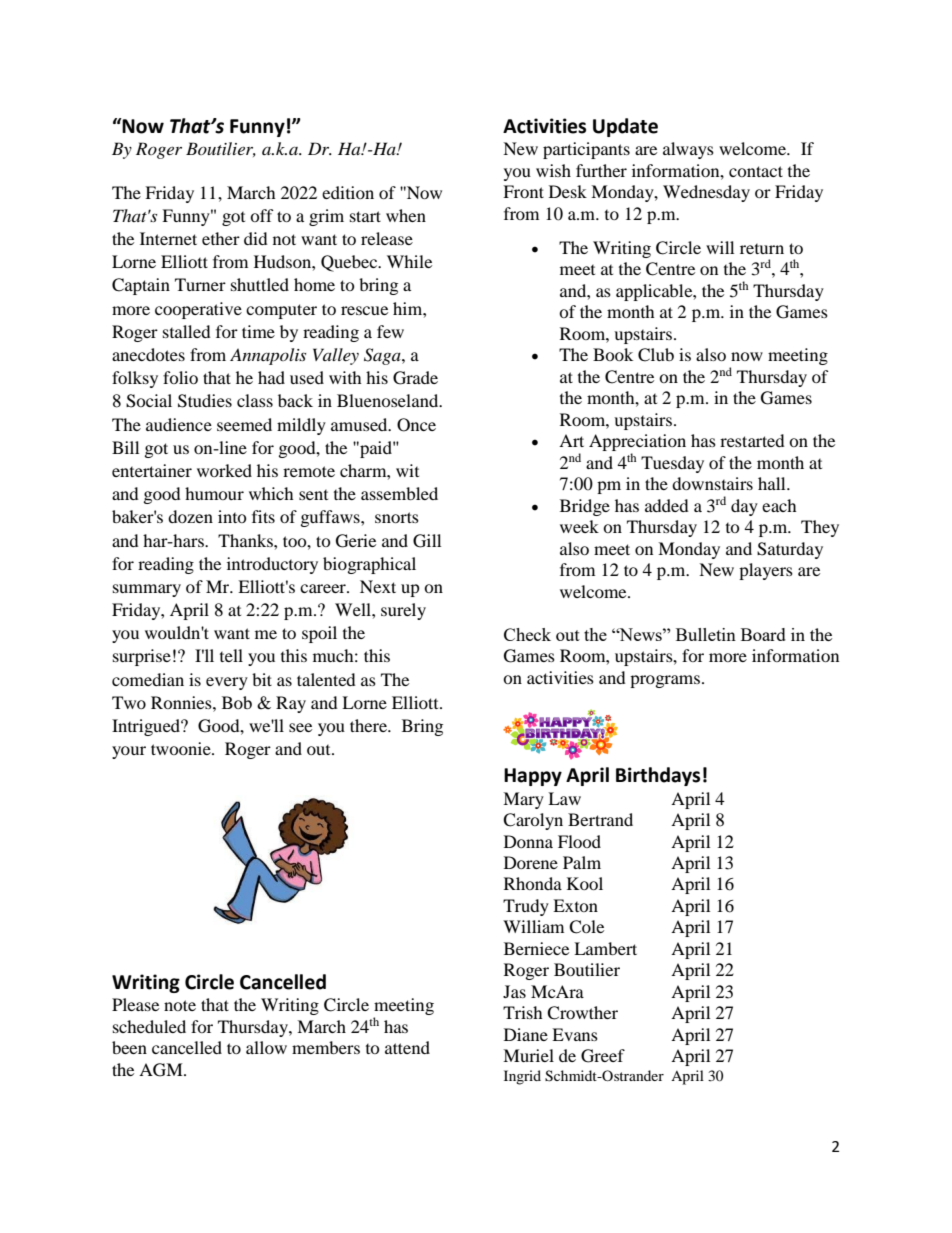 Image resolution: width=952 pixels, height=1233 pixels. Describe the element at coordinates (523, 191) in the page. I see `Front` at that location.
